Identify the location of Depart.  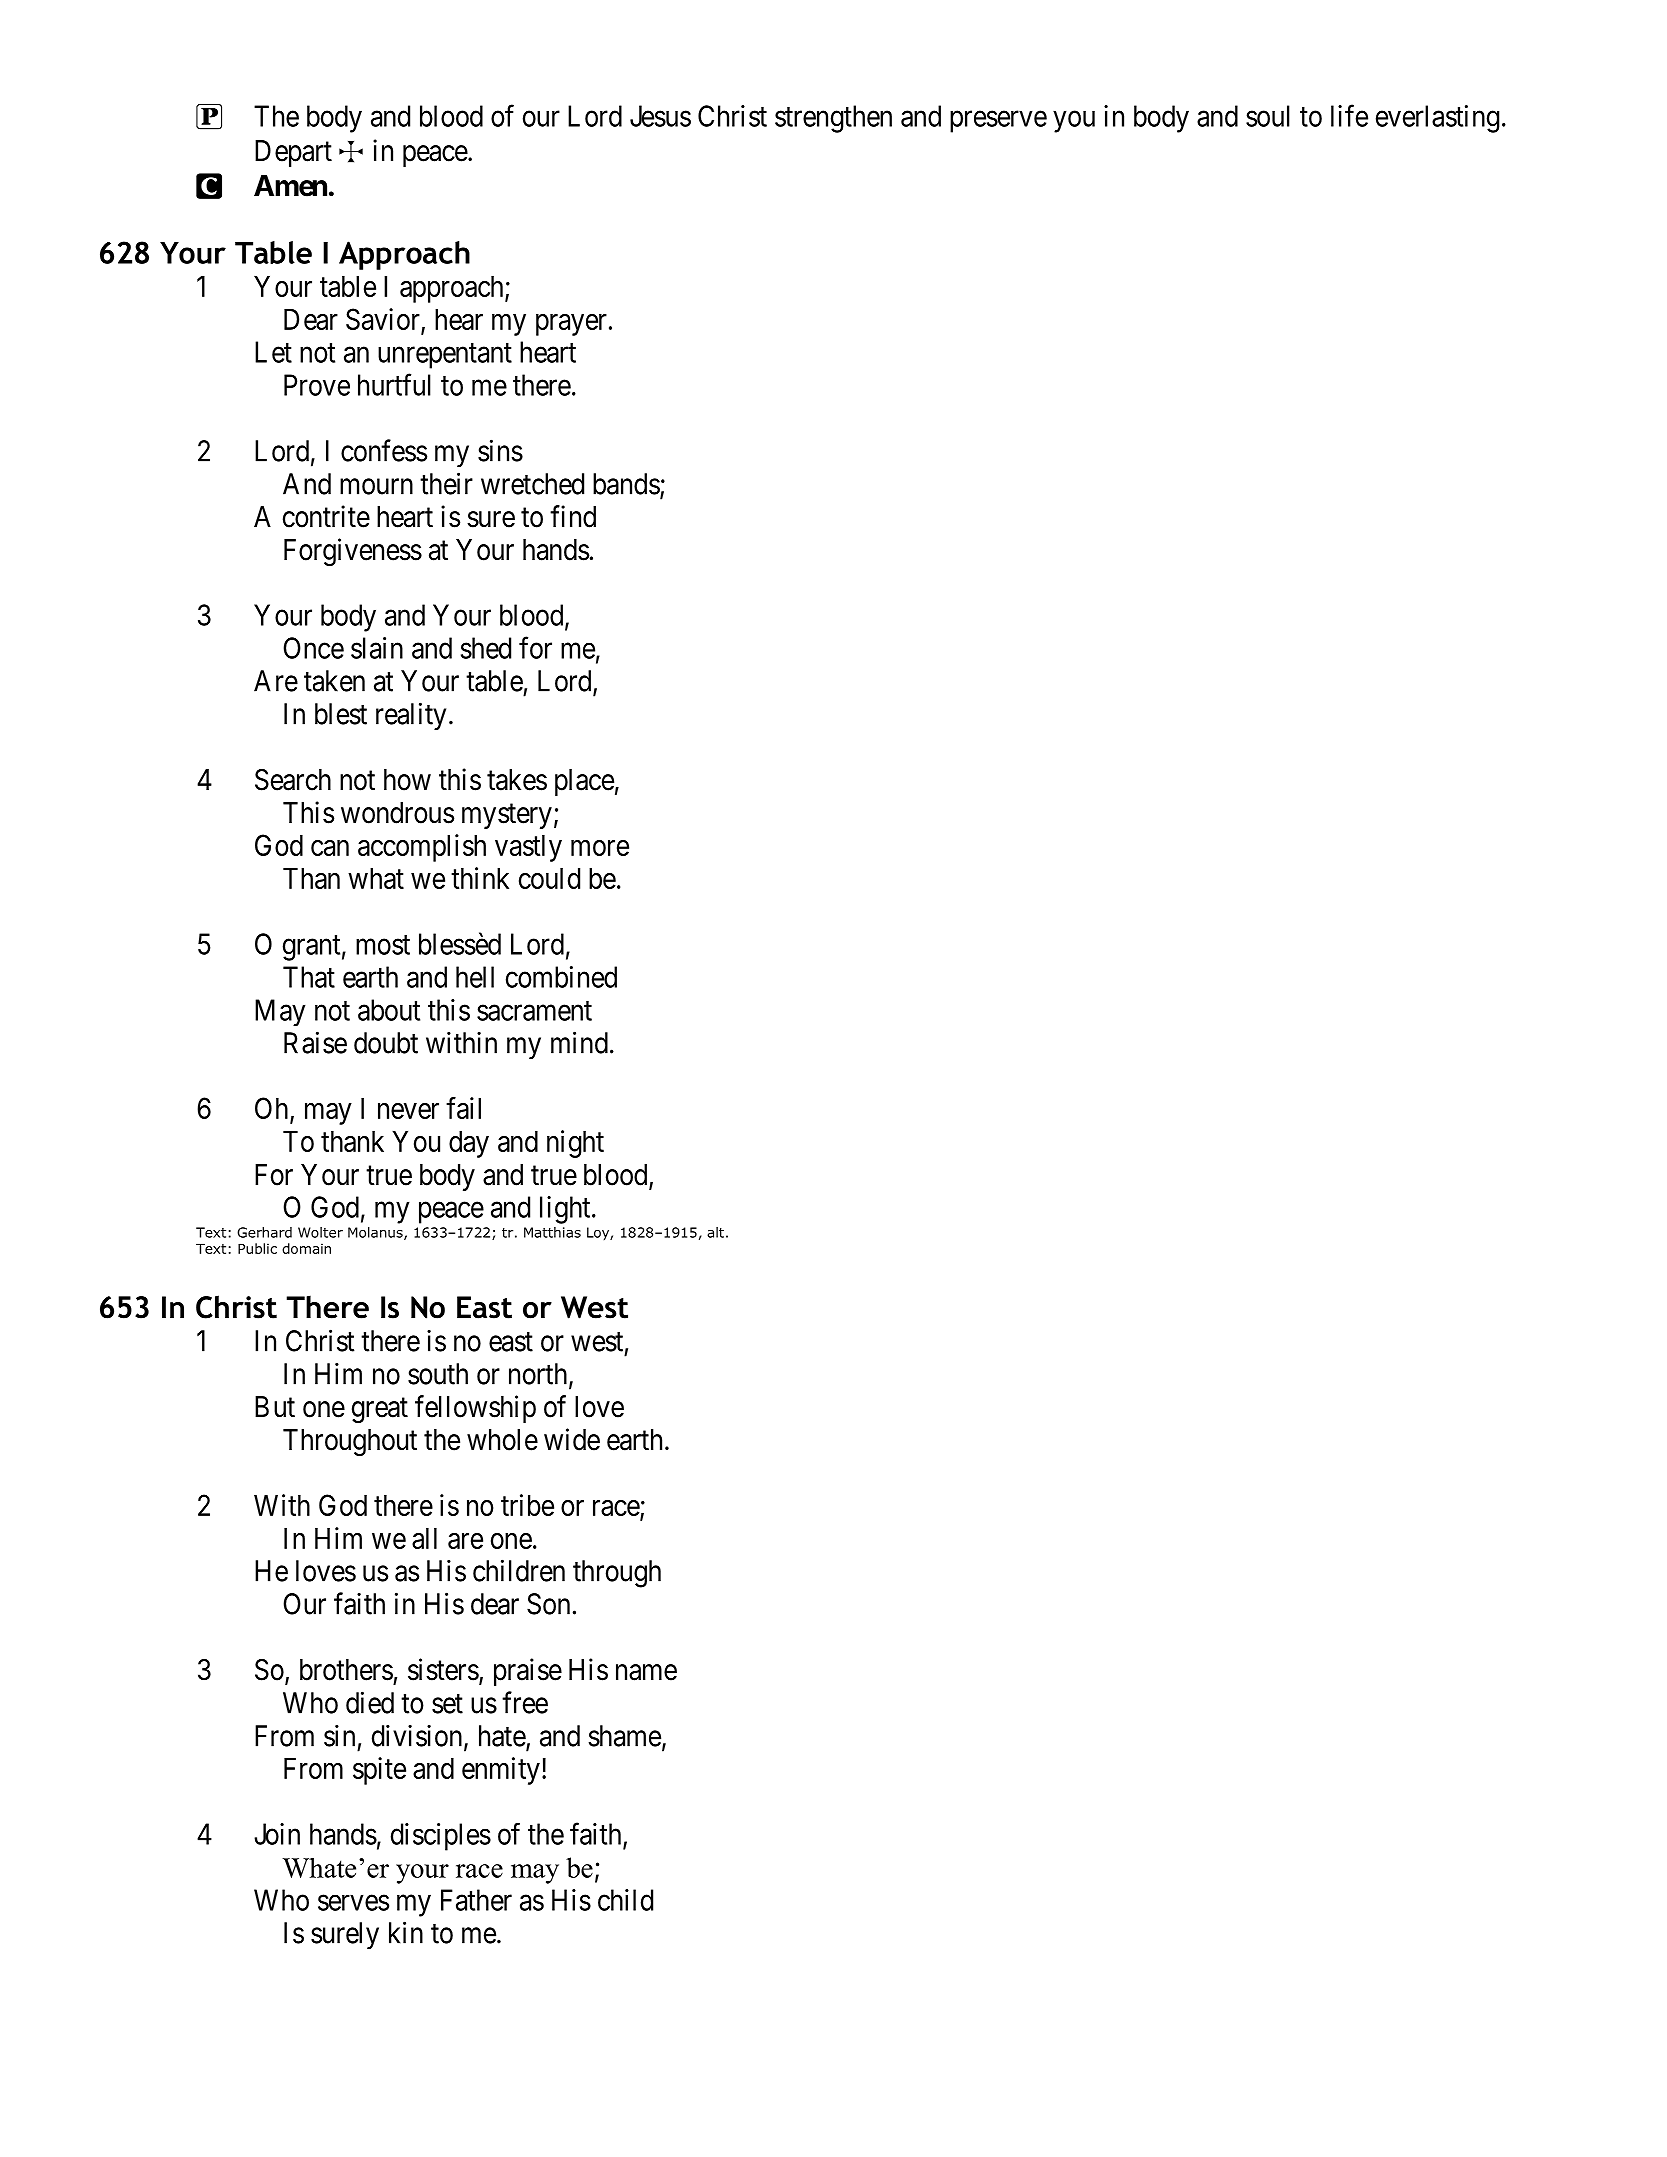
(293, 153).
